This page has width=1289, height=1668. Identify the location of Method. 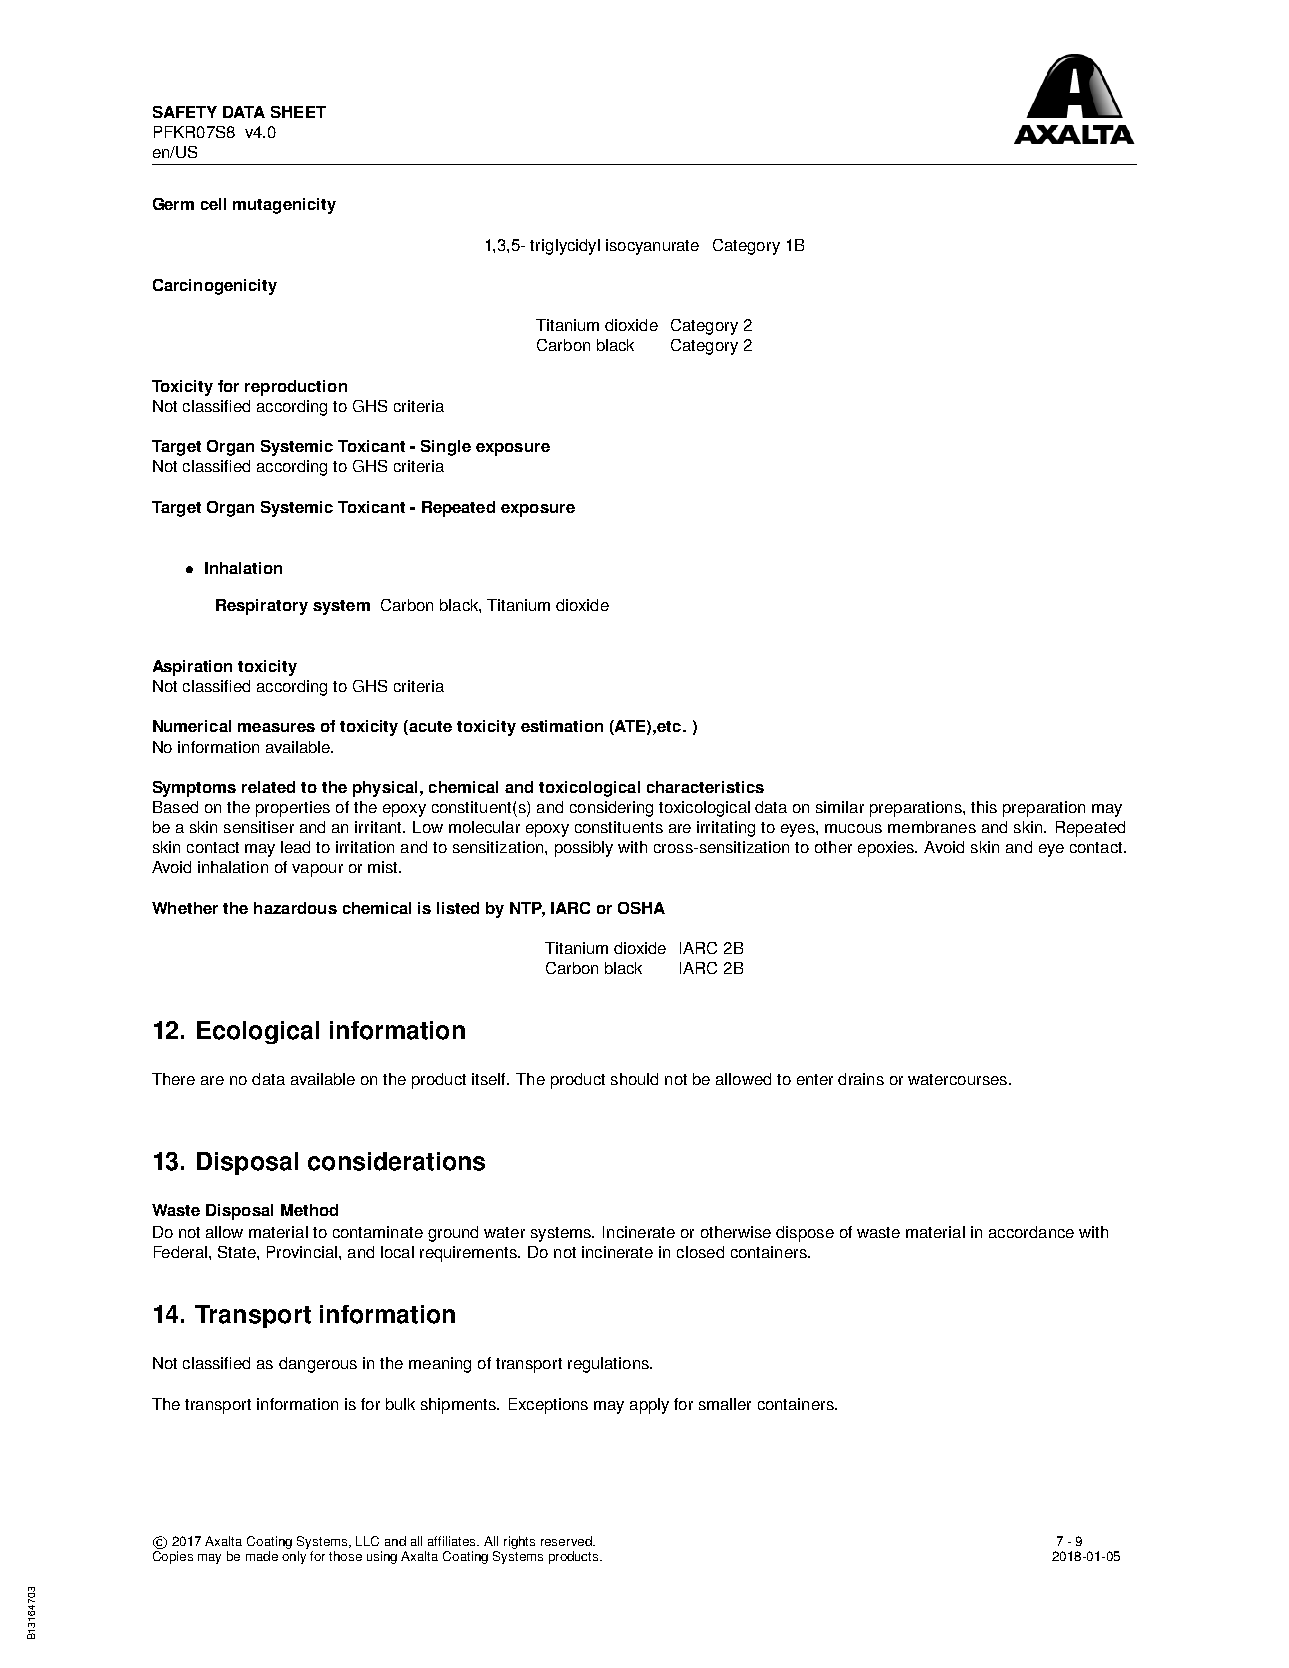
(309, 1210).
